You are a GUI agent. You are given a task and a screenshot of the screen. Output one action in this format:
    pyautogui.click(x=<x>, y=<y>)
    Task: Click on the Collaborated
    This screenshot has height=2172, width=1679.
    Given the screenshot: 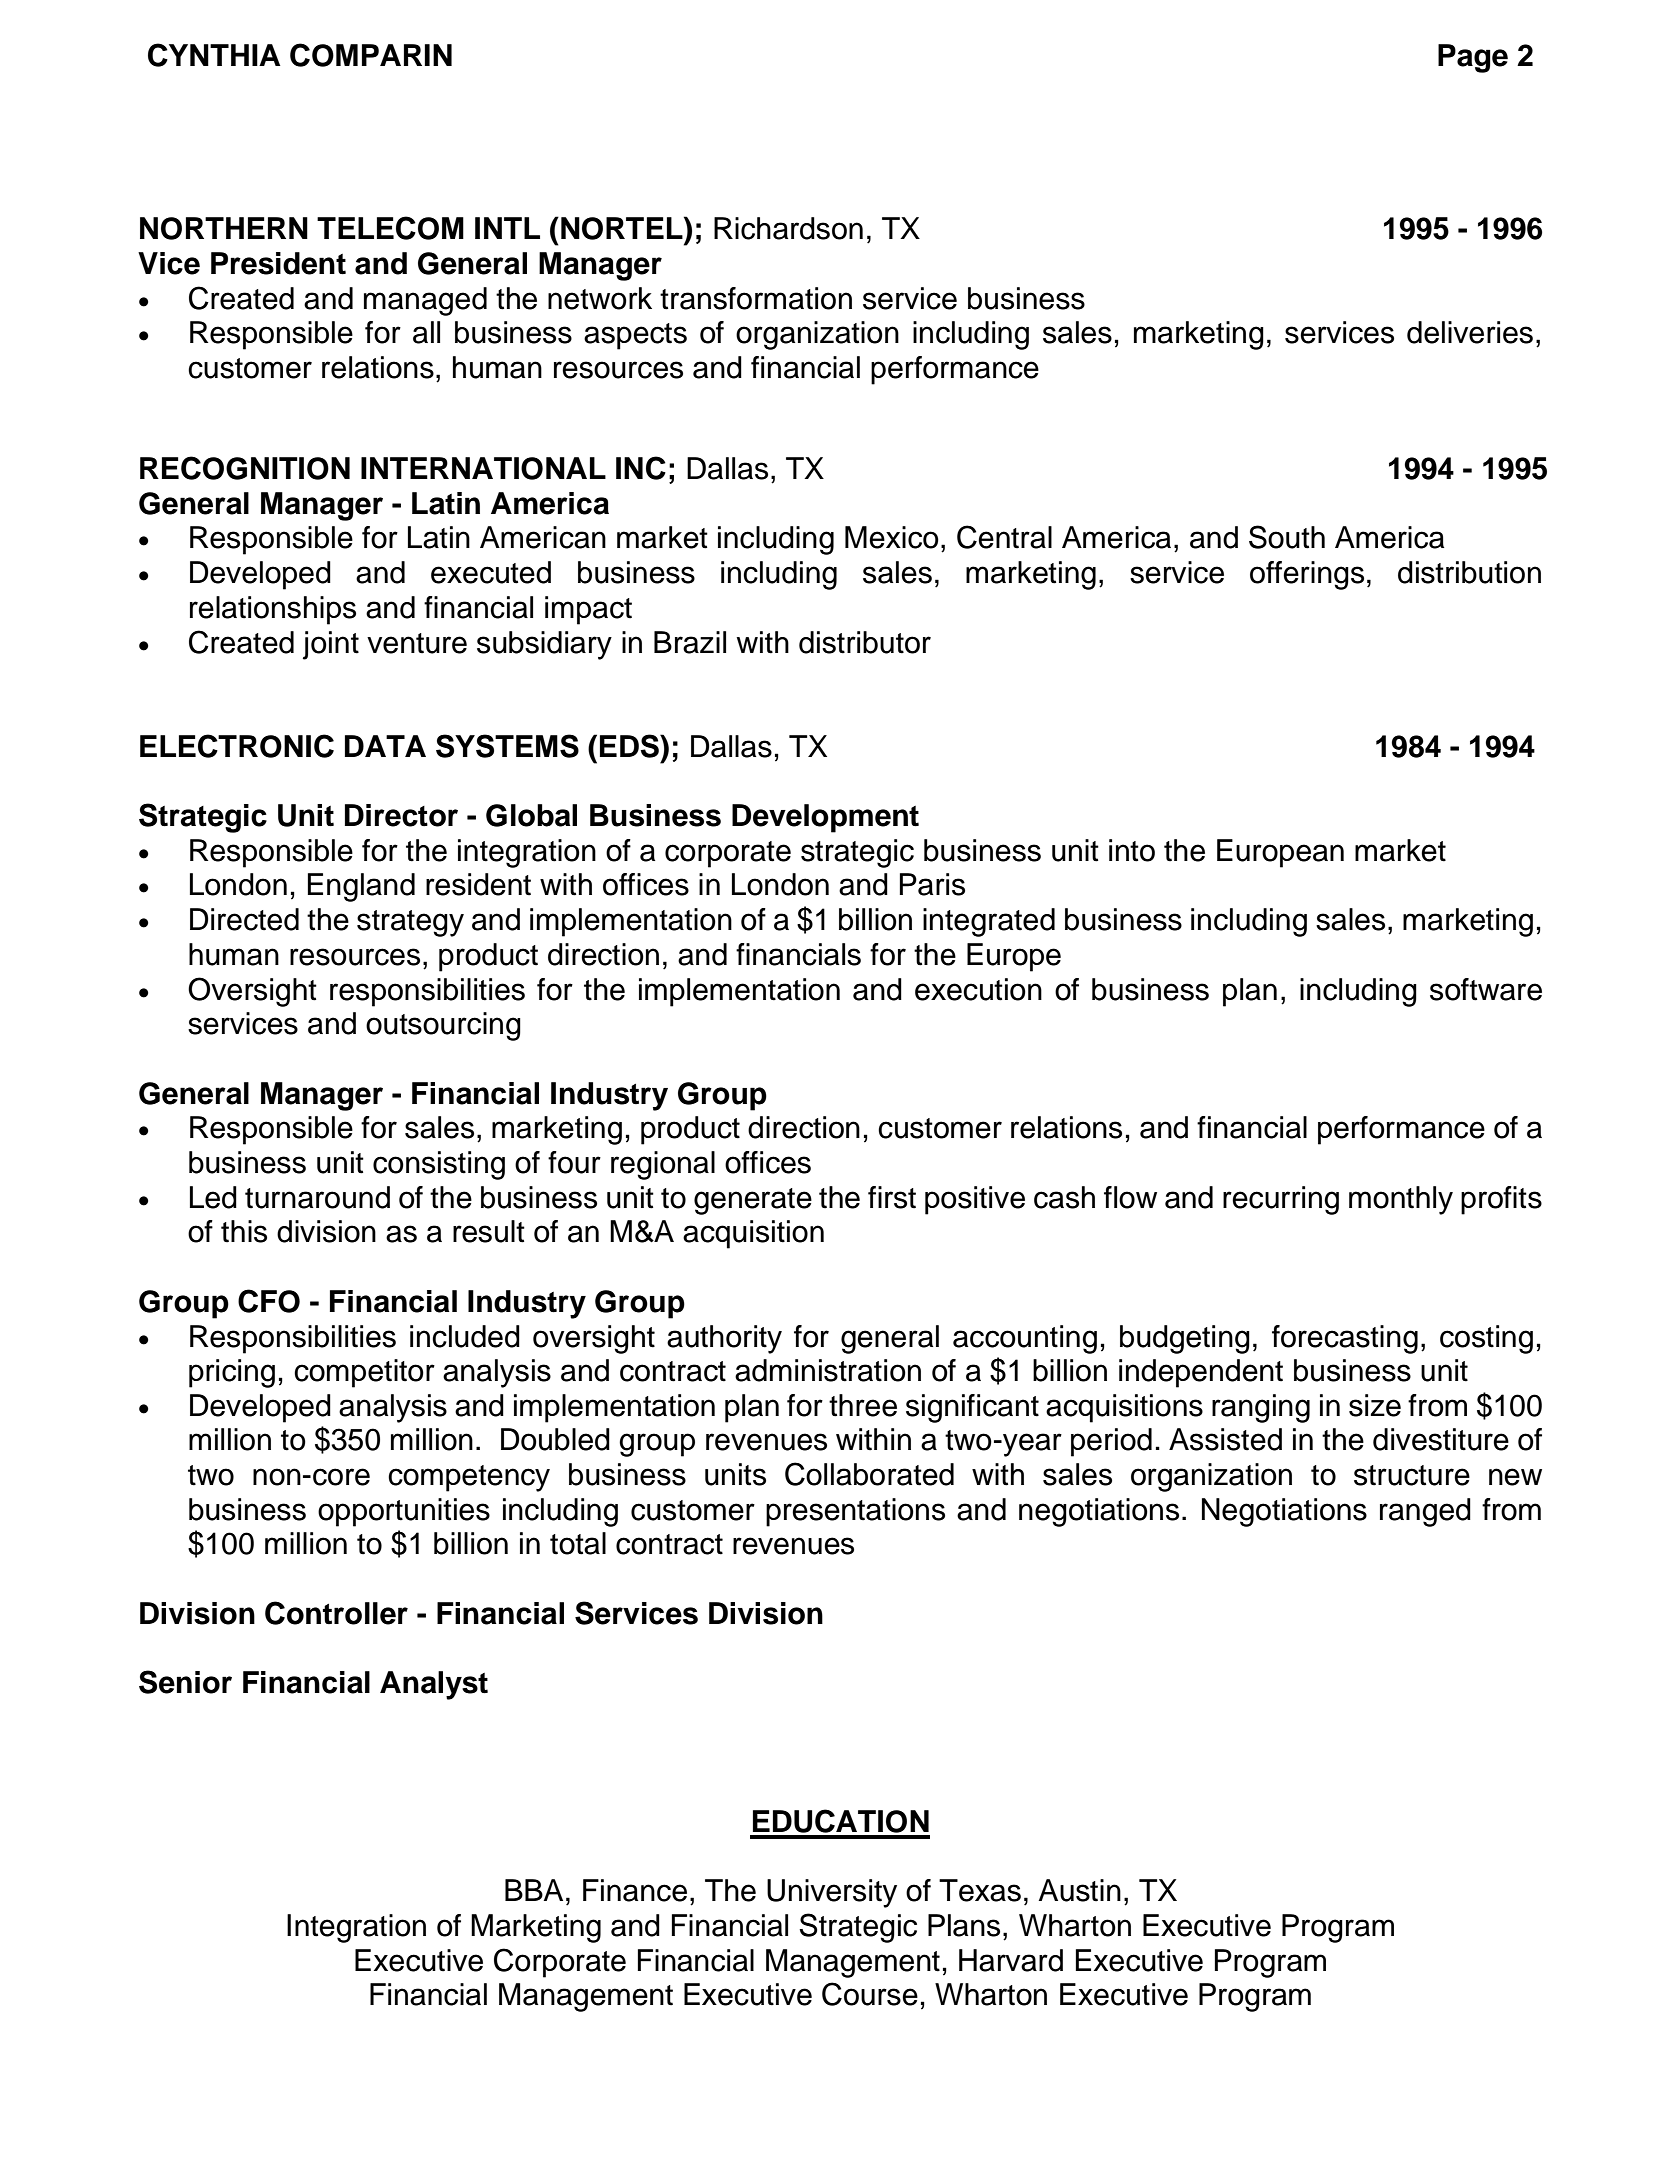 What is the action you would take?
    pyautogui.click(x=869, y=1474)
